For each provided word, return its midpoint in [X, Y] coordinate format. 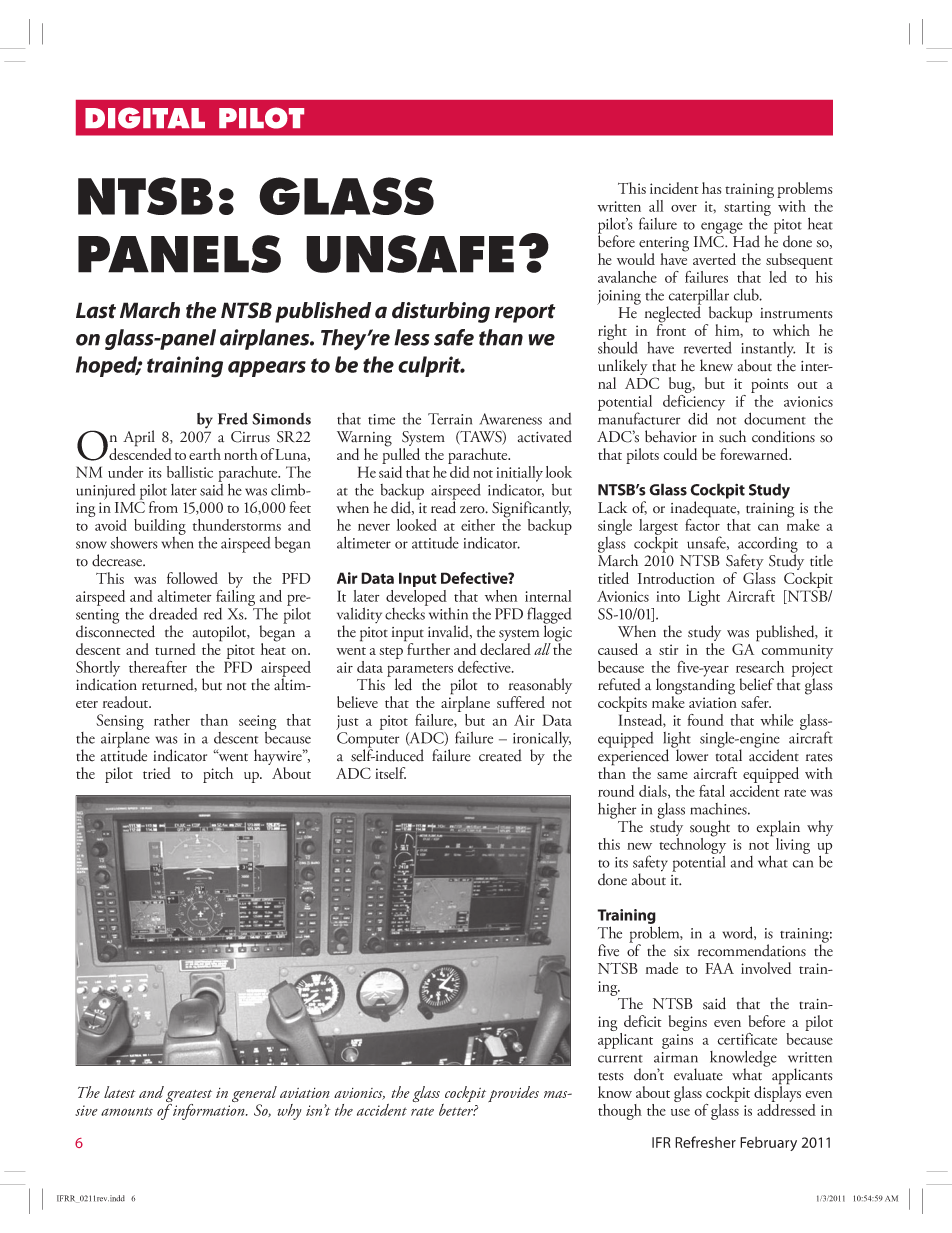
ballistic [190, 472]
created [500, 755]
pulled [401, 455]
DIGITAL [145, 118]
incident [674, 188]
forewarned [755, 454]
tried [157, 773]
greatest [189, 1097]
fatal [712, 791]
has [711, 188]
